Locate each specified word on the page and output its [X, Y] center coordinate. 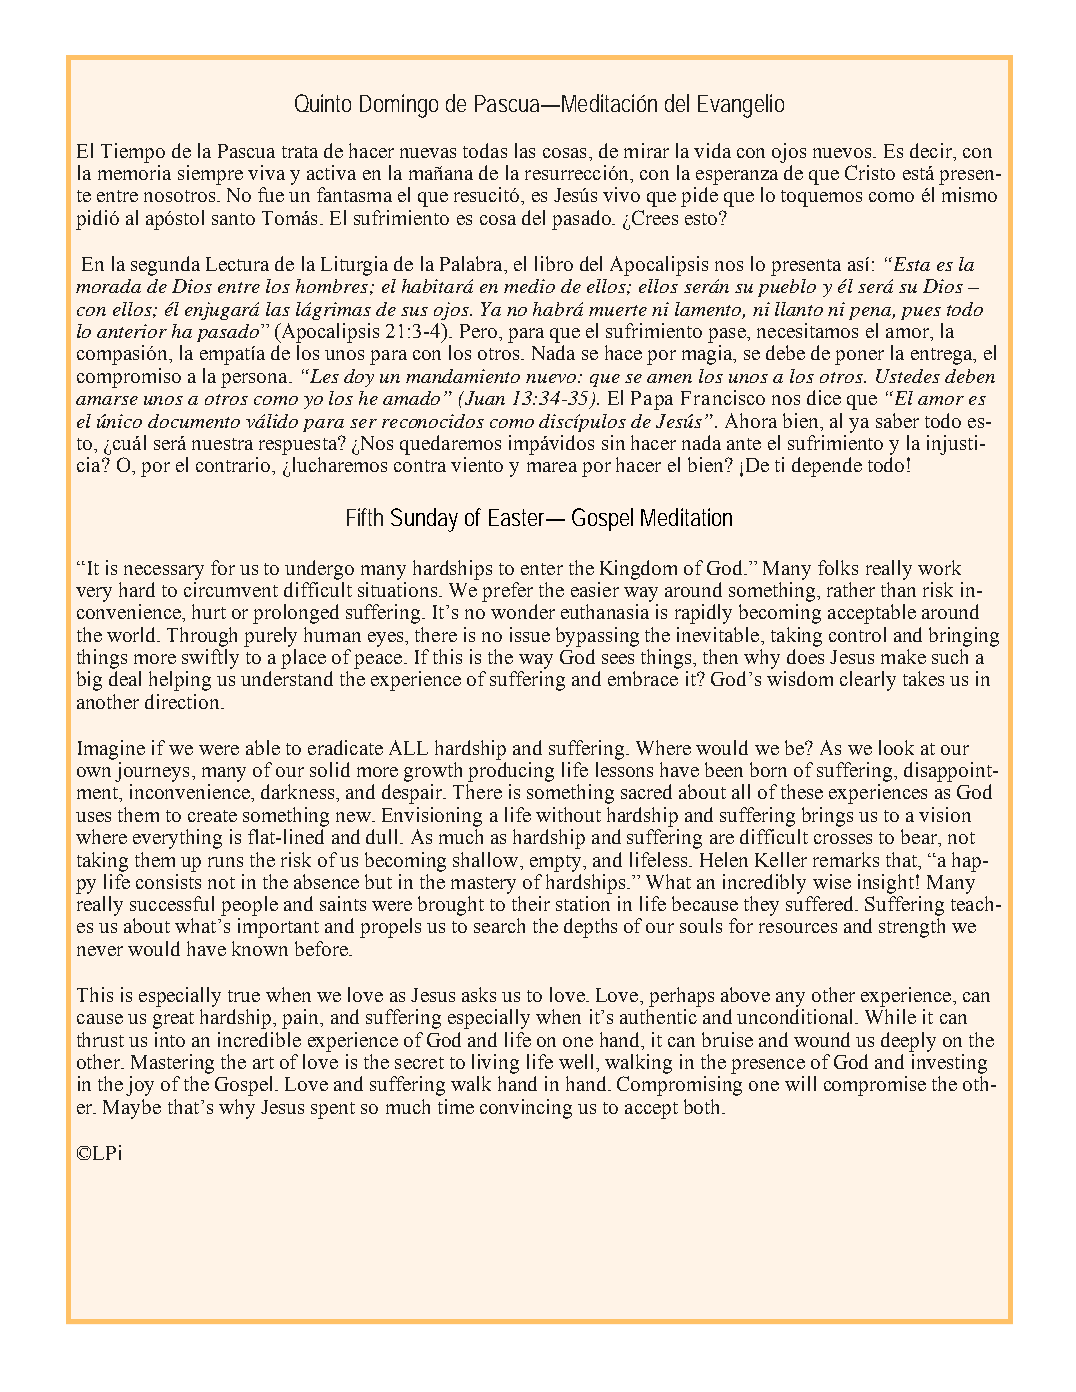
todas [485, 150]
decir [932, 150]
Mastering [172, 1064]
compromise [875, 1086]
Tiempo [133, 153]
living [495, 1064]
